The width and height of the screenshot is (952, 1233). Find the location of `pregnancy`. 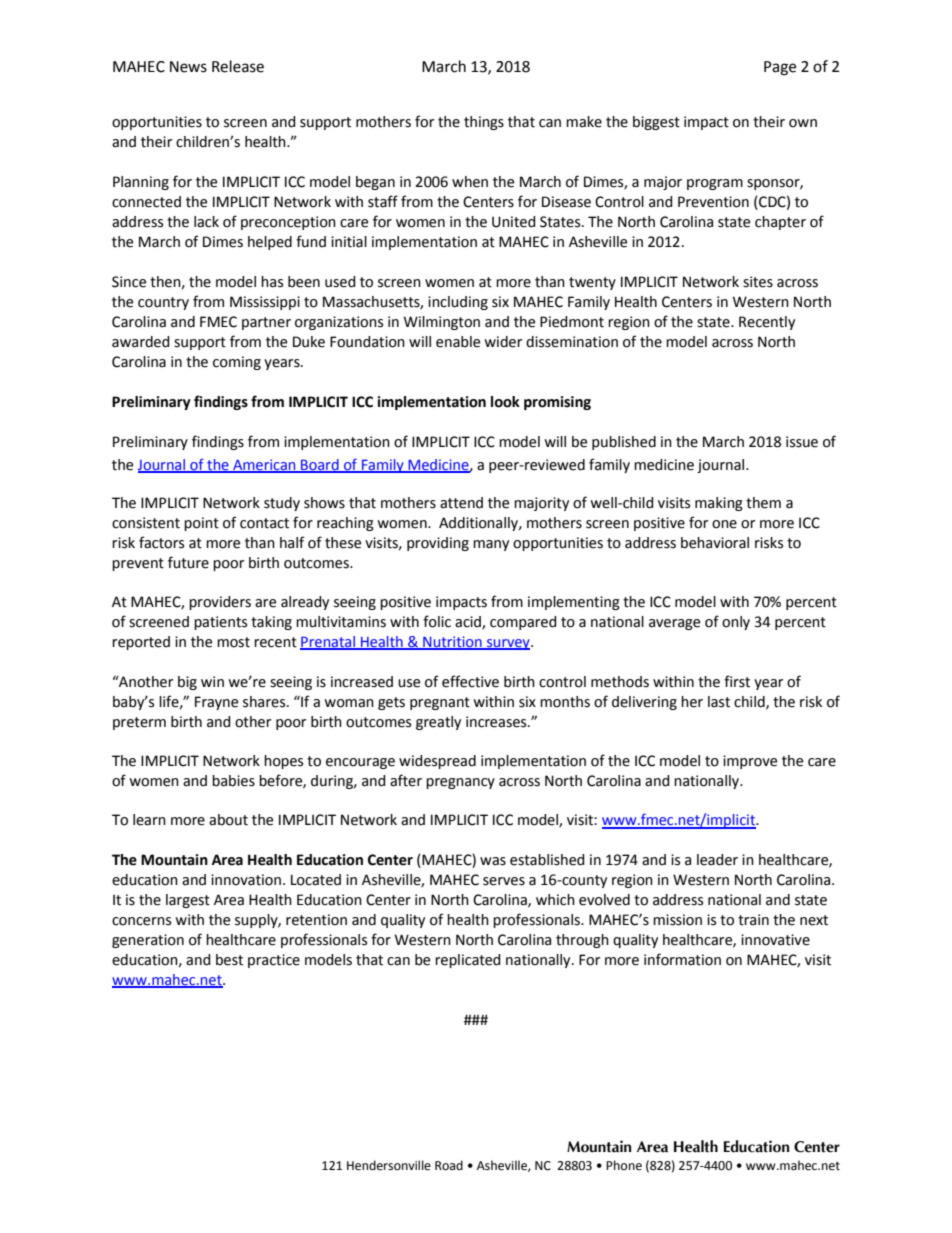

pregnancy is located at coordinates (460, 783).
